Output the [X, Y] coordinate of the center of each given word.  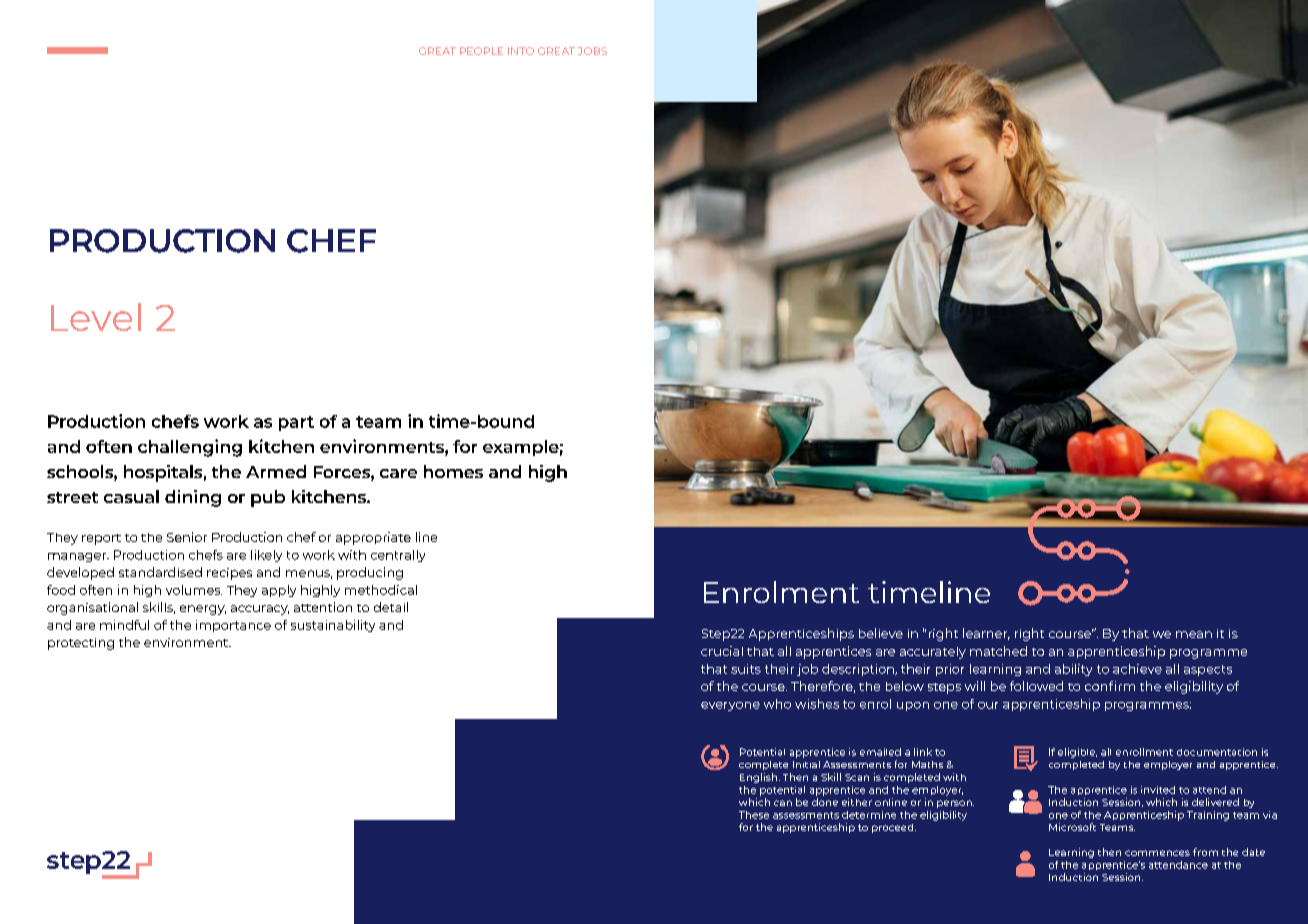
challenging [190, 448]
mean [1194, 634]
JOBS [592, 51]
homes [453, 471]
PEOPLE [481, 51]
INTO [521, 51]
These [754, 815]
